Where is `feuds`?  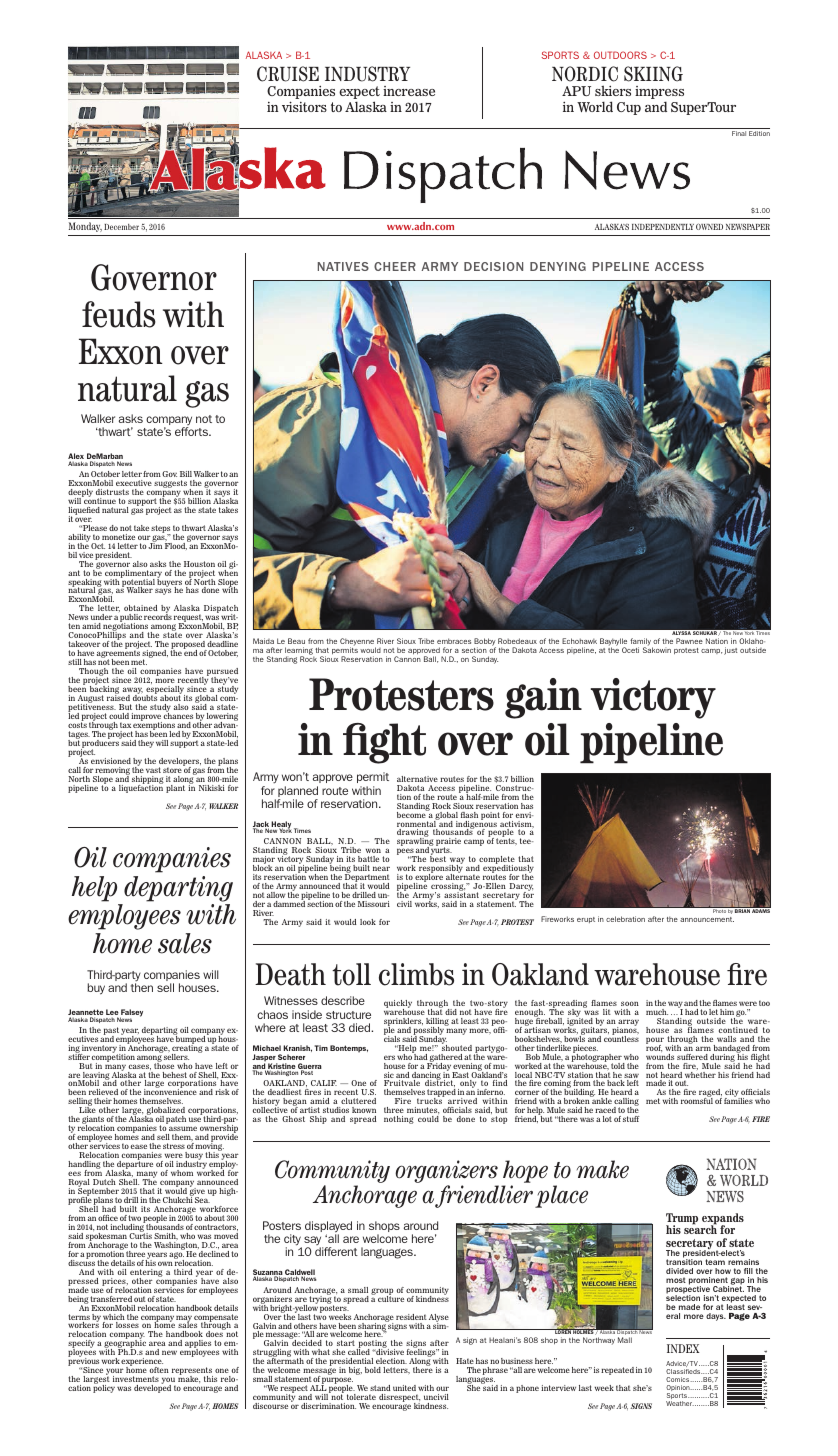 feuds is located at coordinates (119, 314).
